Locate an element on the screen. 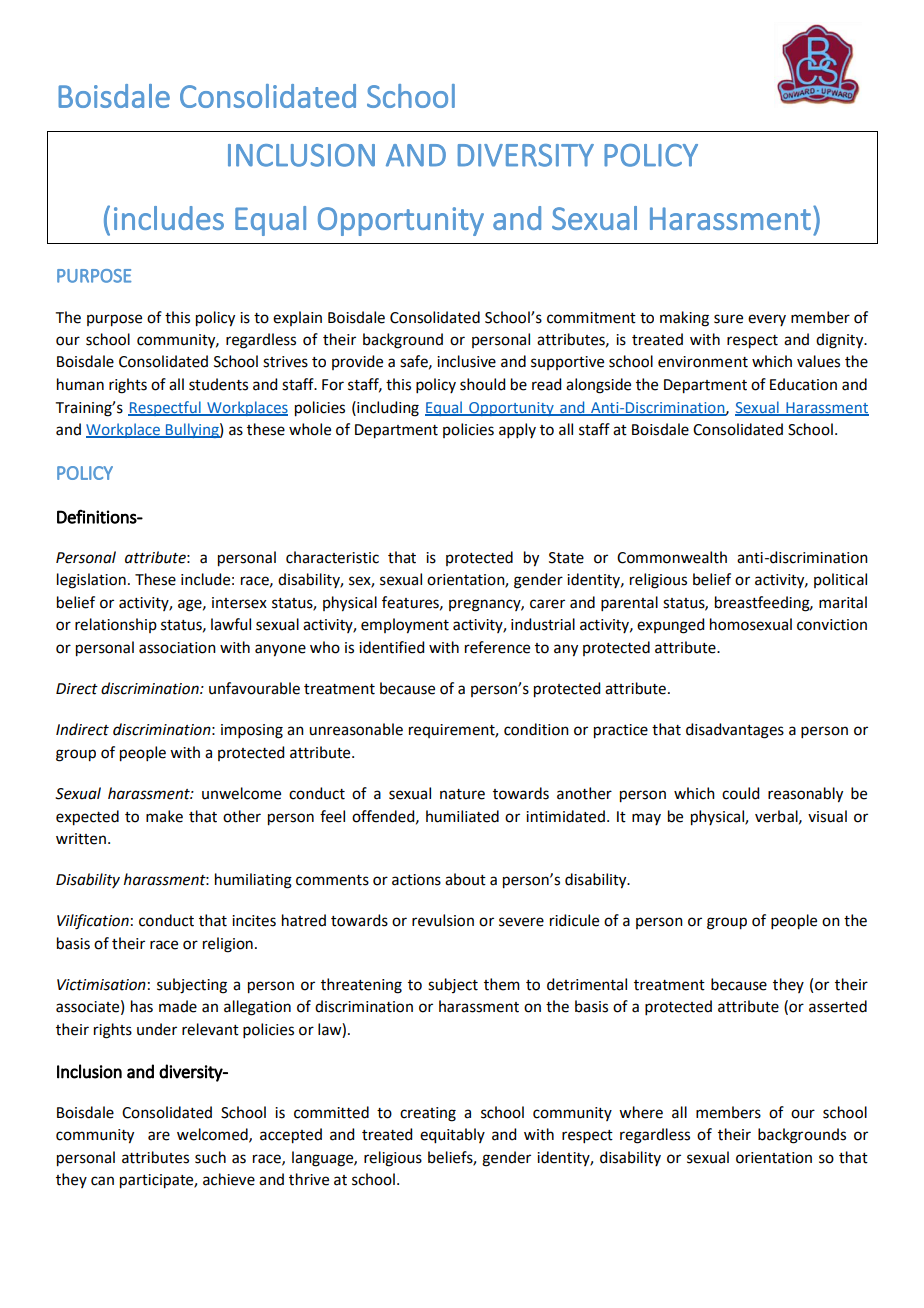 This screenshot has height=1308, width=924. equitably is located at coordinates (452, 1136).
